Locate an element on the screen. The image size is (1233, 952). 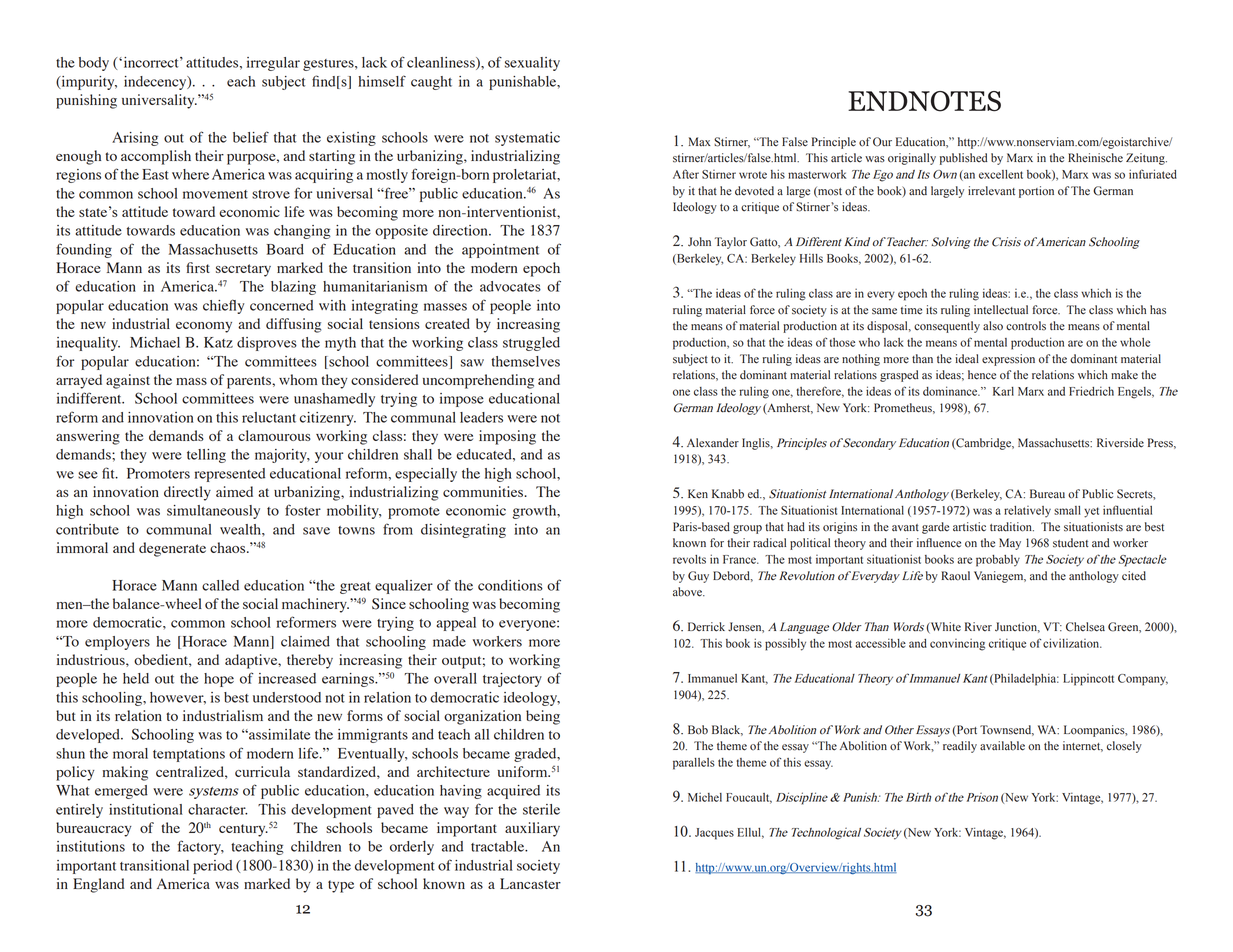
irregular is located at coordinates (273, 64).
